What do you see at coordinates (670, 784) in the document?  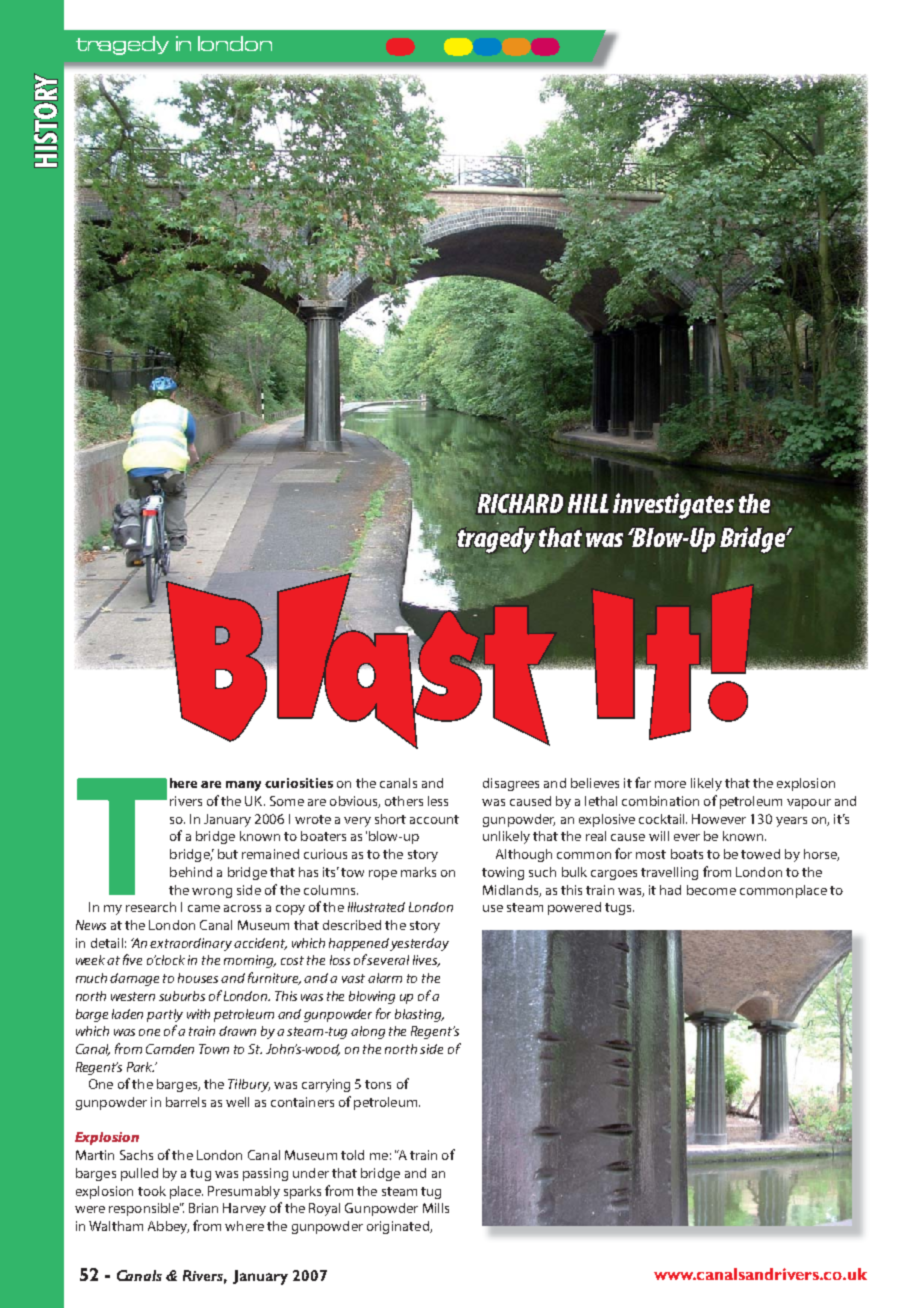 I see `more` at bounding box center [670, 784].
